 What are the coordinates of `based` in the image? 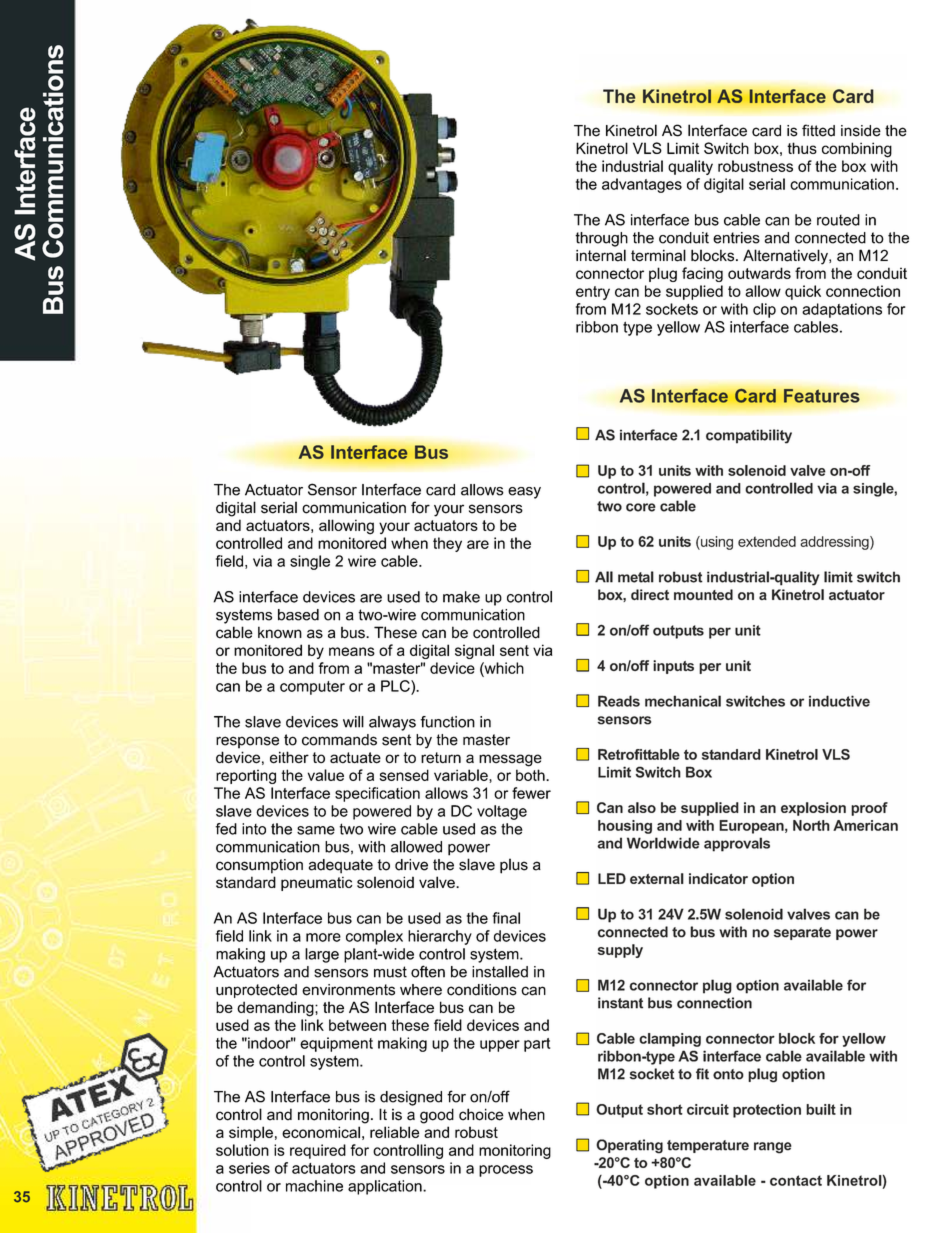 It's located at (298, 615).
